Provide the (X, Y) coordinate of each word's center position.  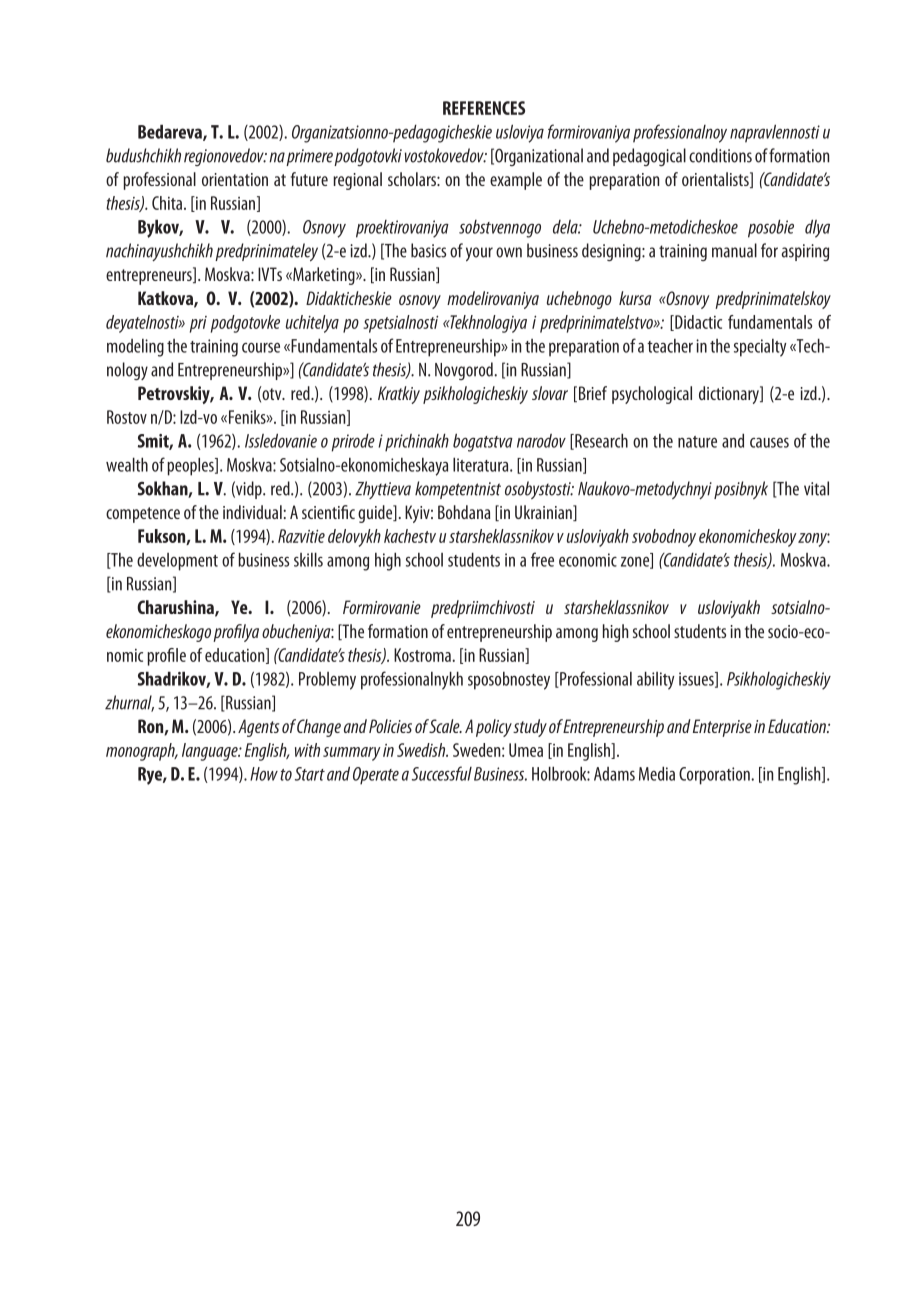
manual (734, 250)
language (211, 752)
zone (636, 563)
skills (308, 559)
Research (600, 441)
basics (428, 250)
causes (769, 443)
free (542, 559)
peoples (191, 466)
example (516, 181)
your (479, 254)
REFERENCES (484, 108)
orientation (235, 179)
